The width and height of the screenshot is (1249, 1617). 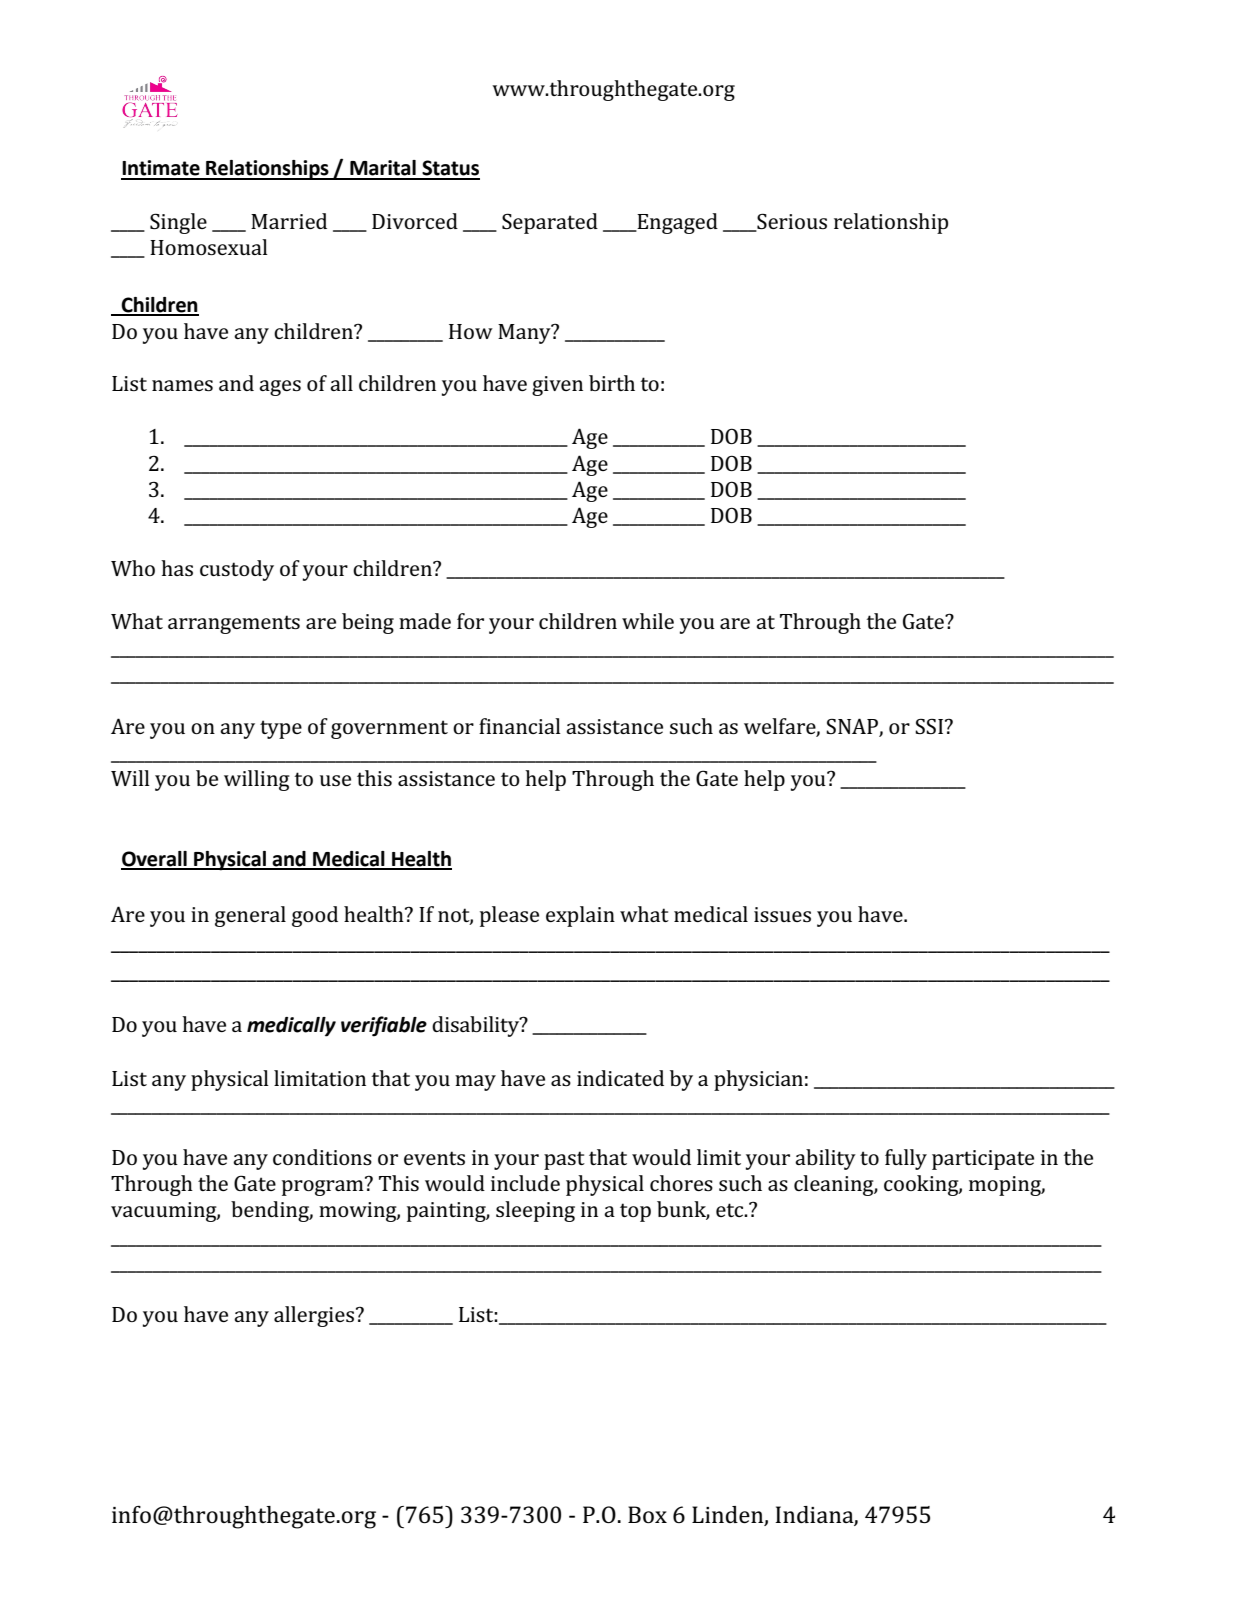 I want to click on allergies, so click(x=314, y=1316).
